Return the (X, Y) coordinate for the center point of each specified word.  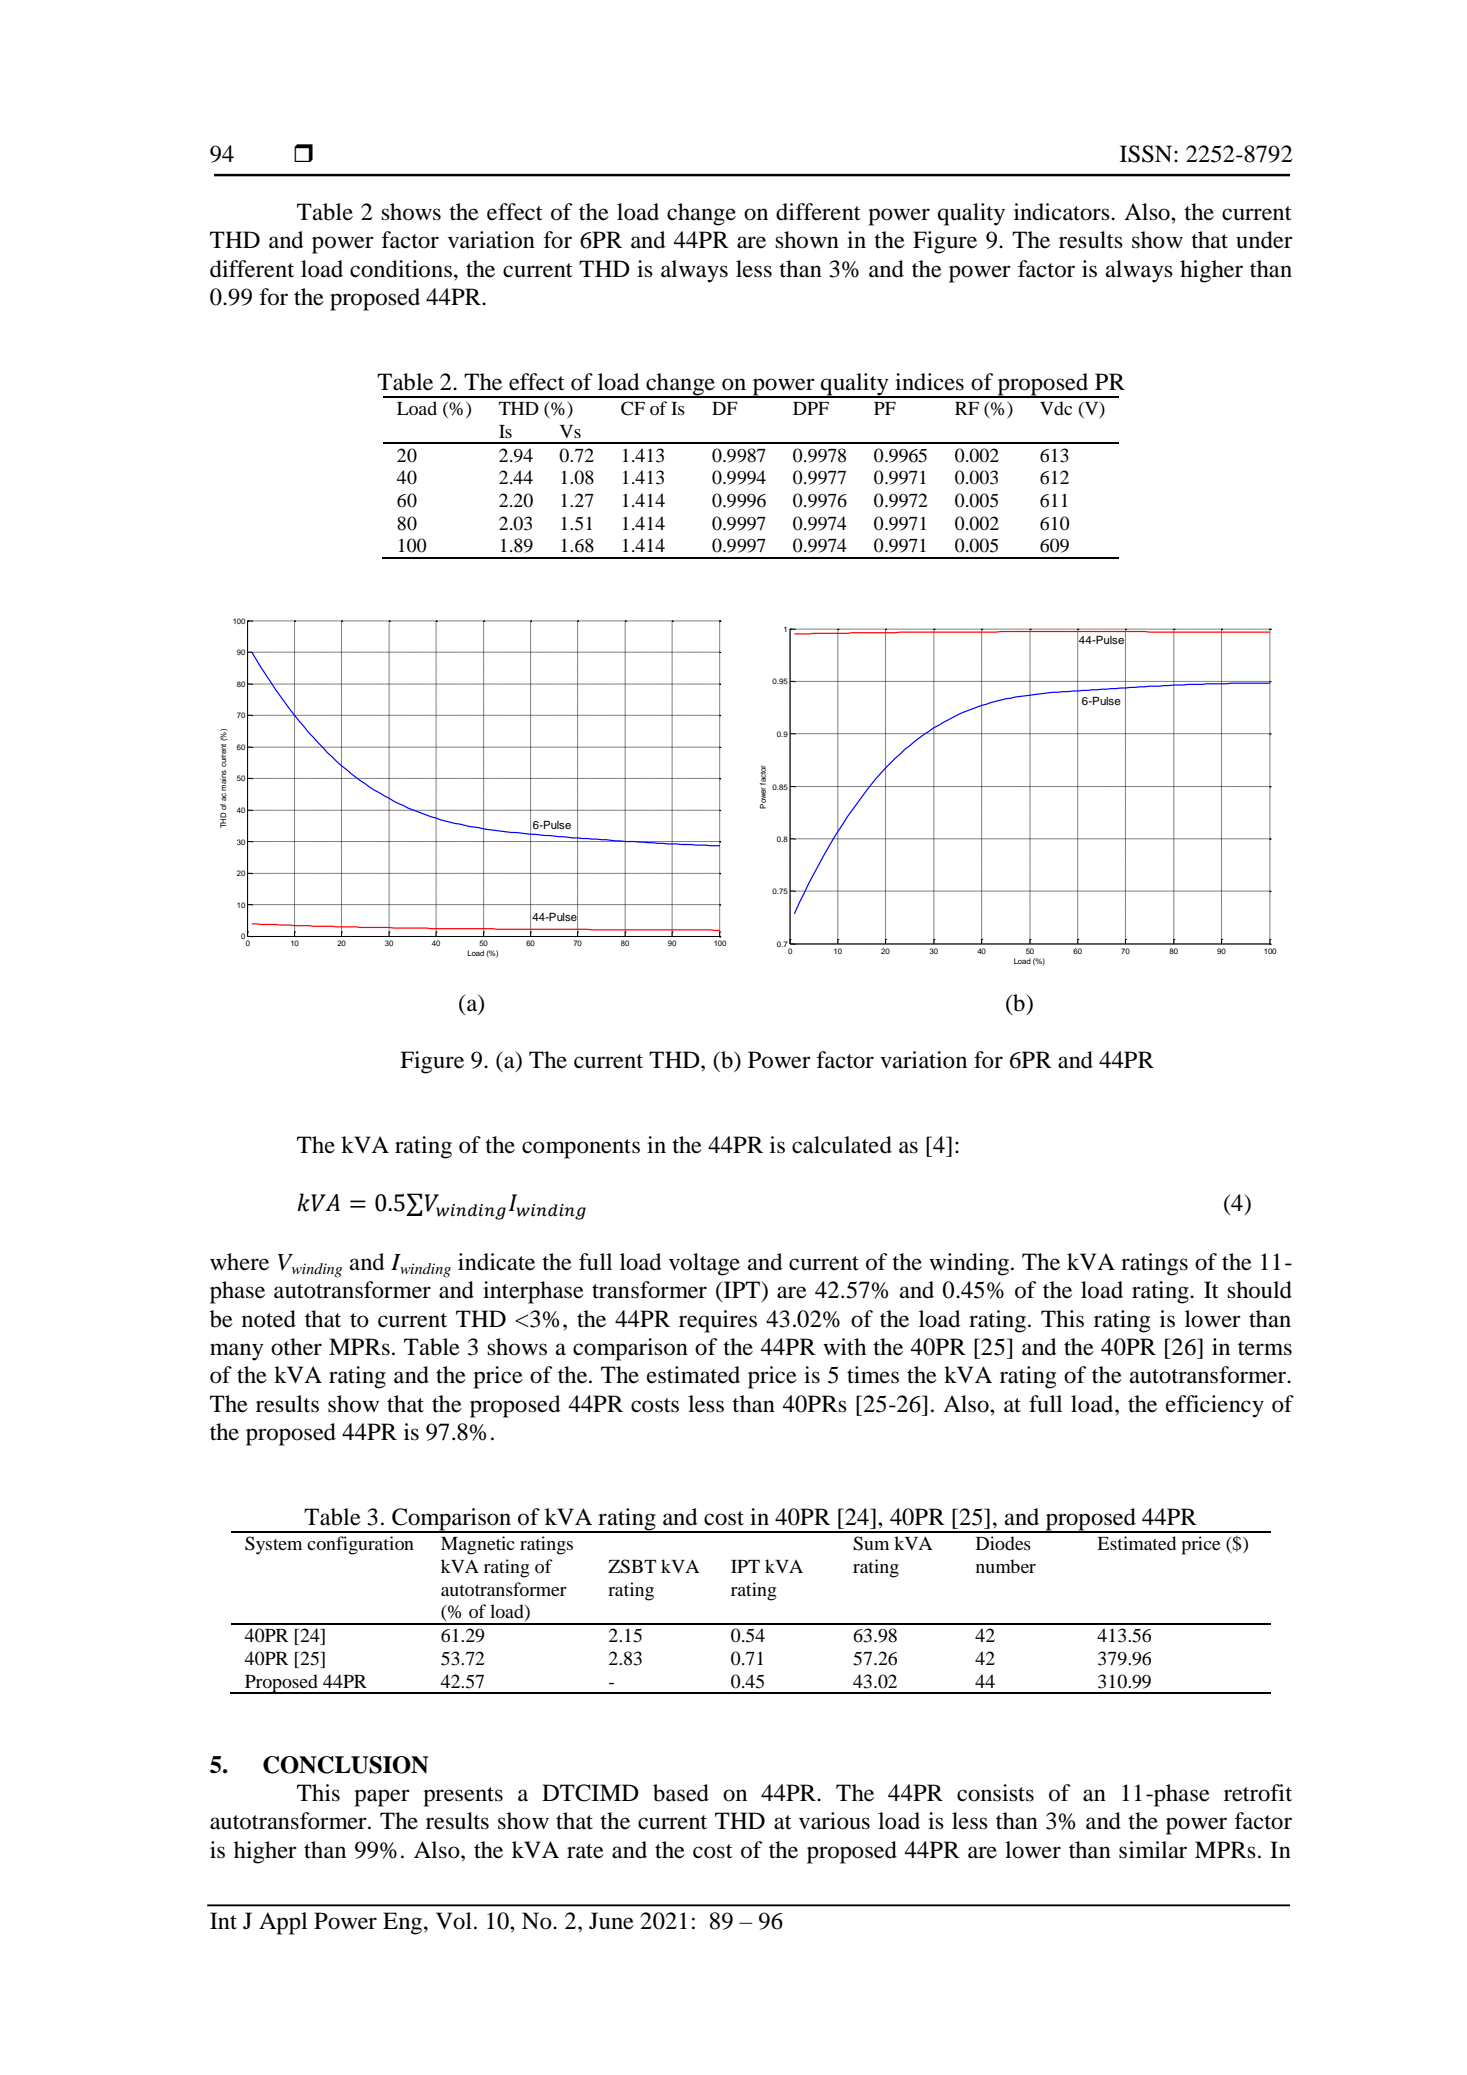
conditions (401, 269)
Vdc (1056, 408)
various (834, 1821)
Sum (871, 1543)
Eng (404, 1923)
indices (929, 382)
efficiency (1215, 1406)
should (1259, 1290)
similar (1153, 1850)
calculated (842, 1145)
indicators (1063, 212)
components (581, 1149)
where (239, 1262)
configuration (360, 1545)
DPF (811, 408)
